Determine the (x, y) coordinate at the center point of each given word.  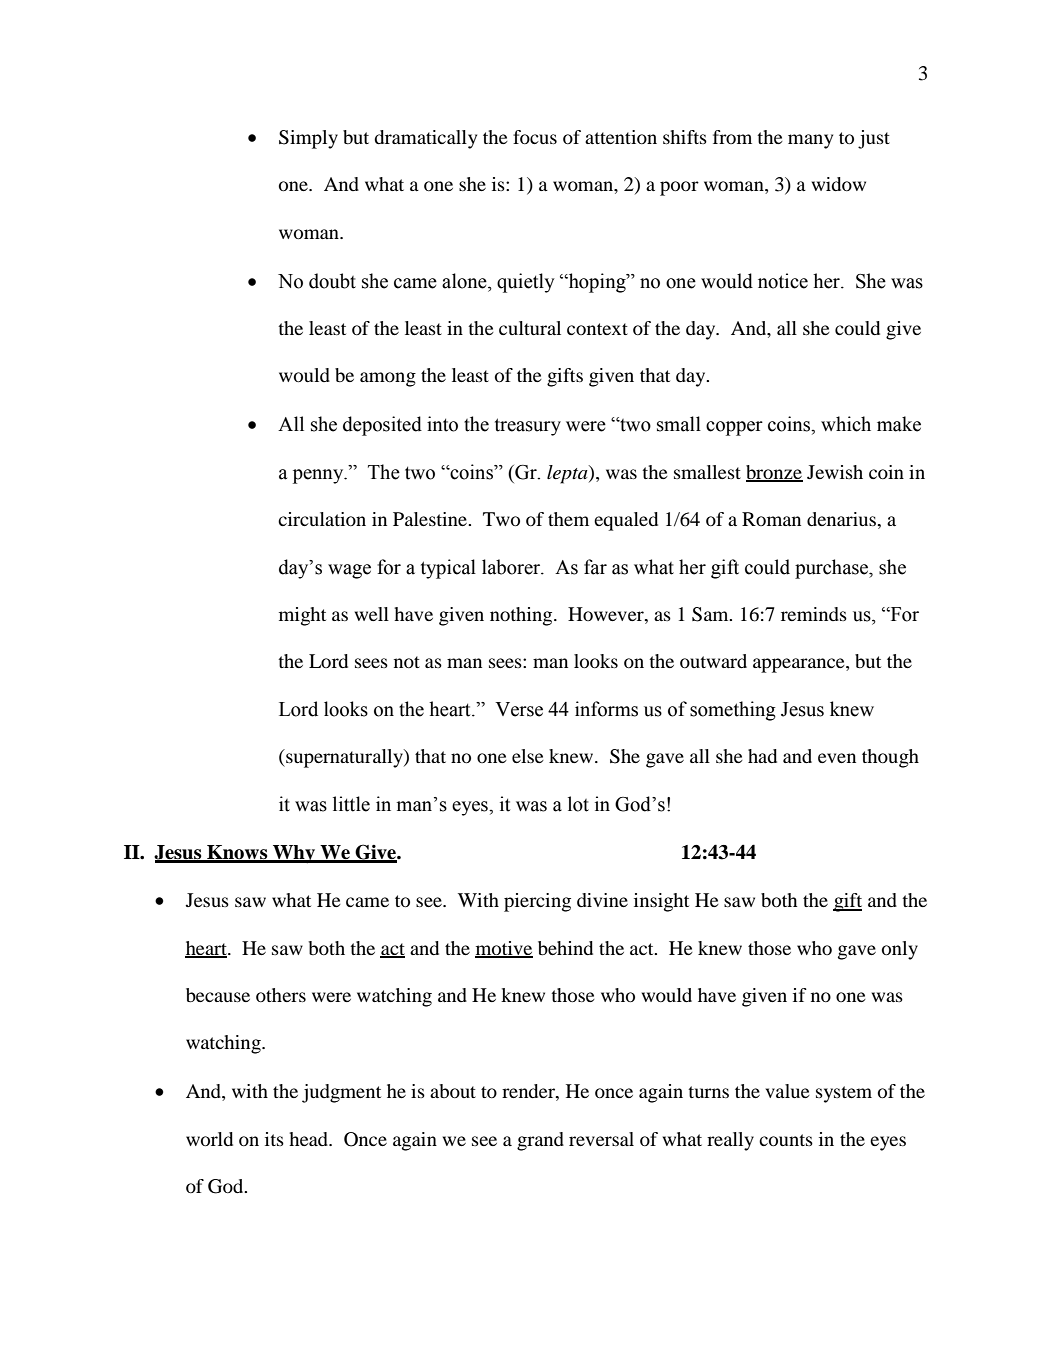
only (900, 950)
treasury (528, 427)
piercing (537, 902)
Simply (308, 139)
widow (839, 184)
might (302, 616)
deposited (382, 426)
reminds (814, 614)
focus (535, 137)
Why (294, 854)
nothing (522, 616)
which (846, 424)
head (309, 1139)
